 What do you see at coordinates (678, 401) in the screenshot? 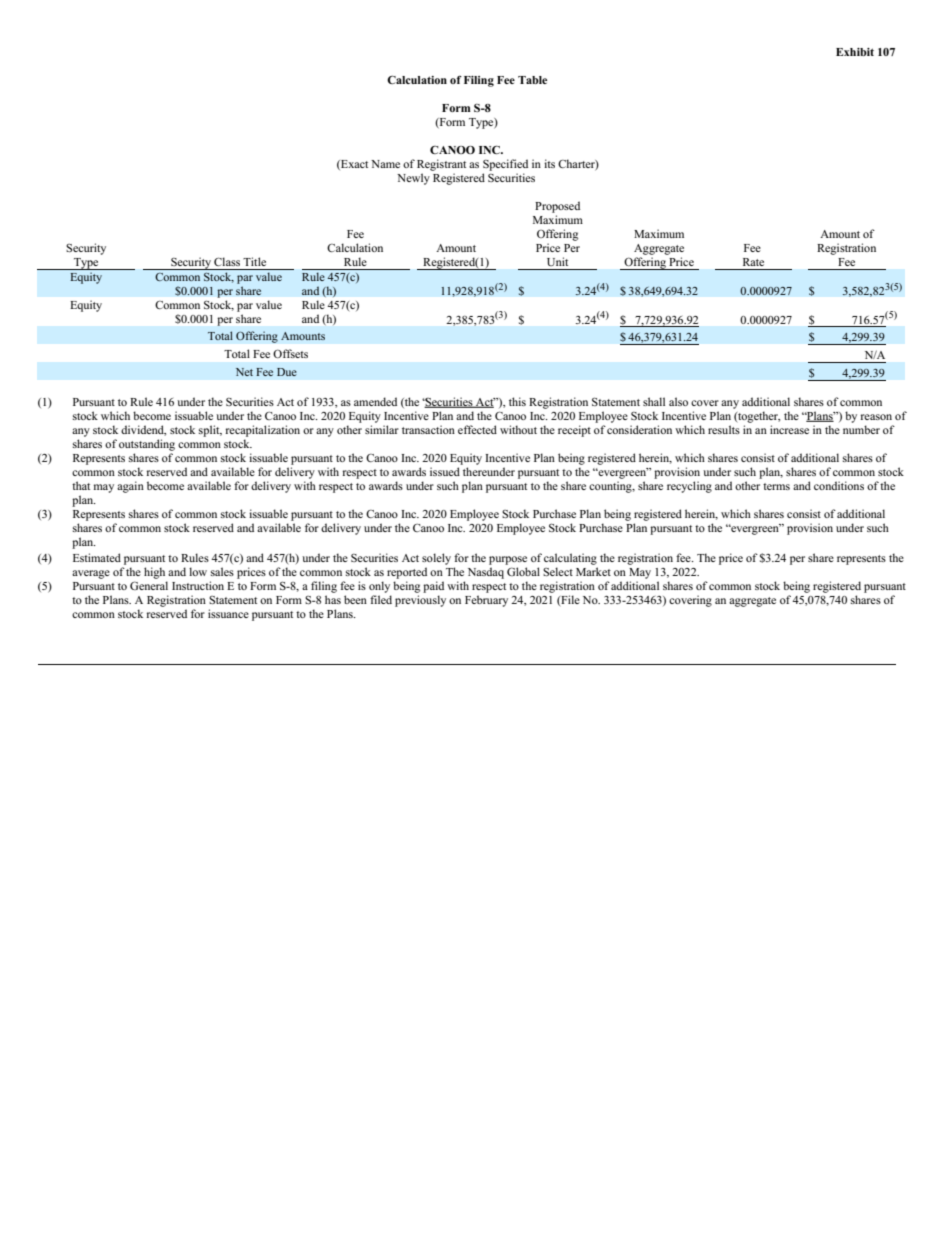
I see `also` at bounding box center [678, 401].
